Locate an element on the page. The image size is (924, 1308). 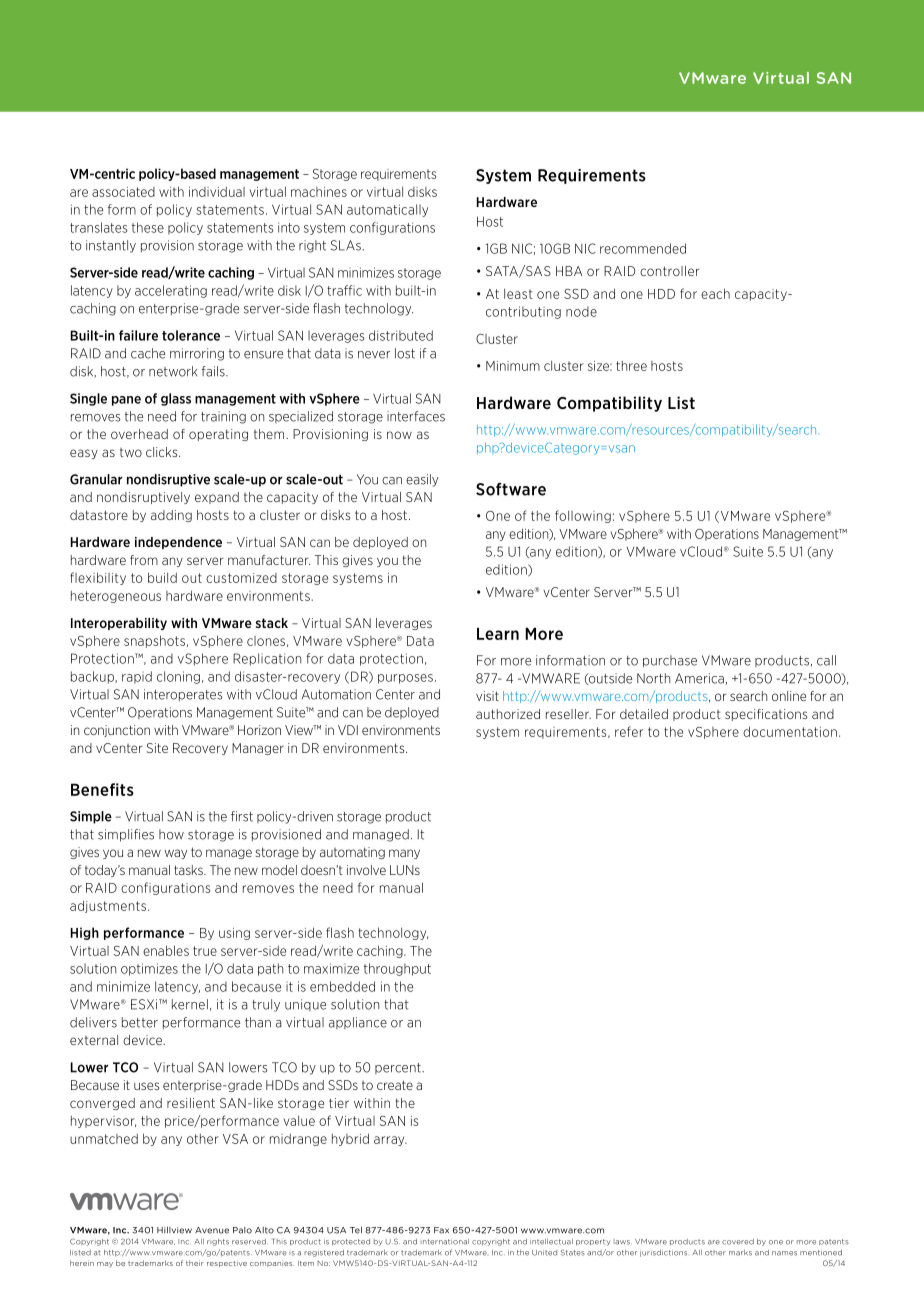
Fax is located at coordinates (441, 1230).
